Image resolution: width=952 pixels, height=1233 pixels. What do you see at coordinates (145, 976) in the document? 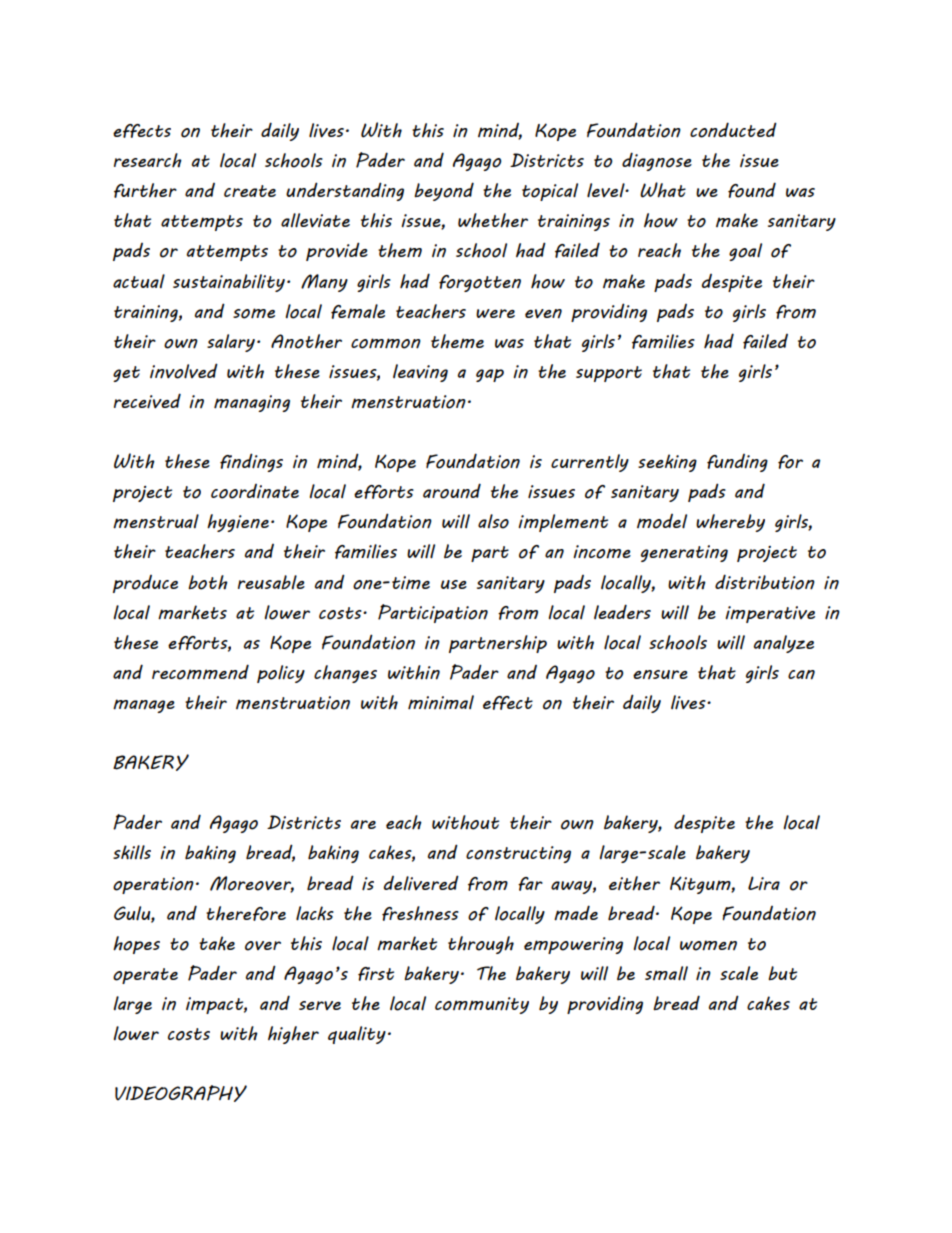
I see `operate` at bounding box center [145, 976].
